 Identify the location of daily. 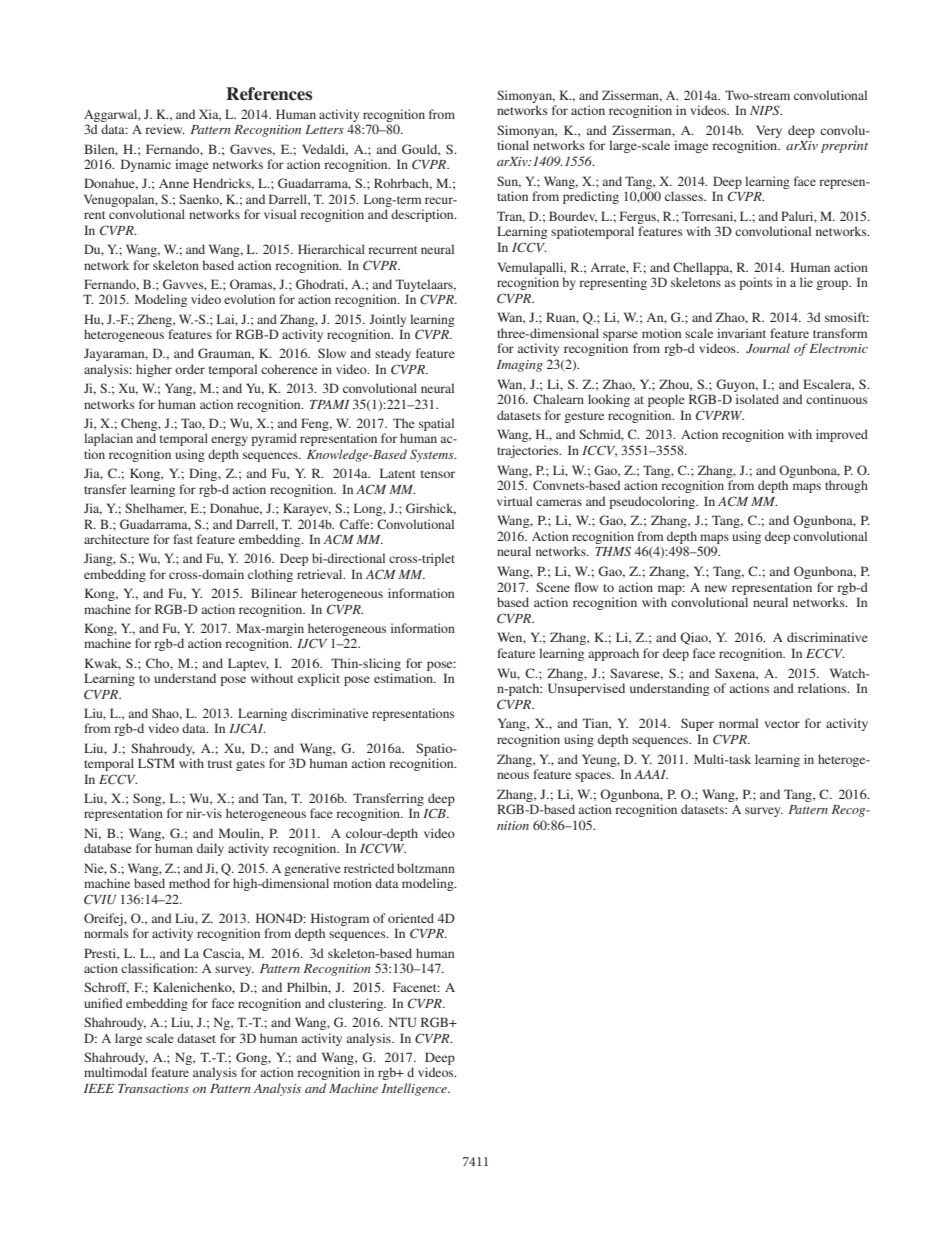
(210, 849).
